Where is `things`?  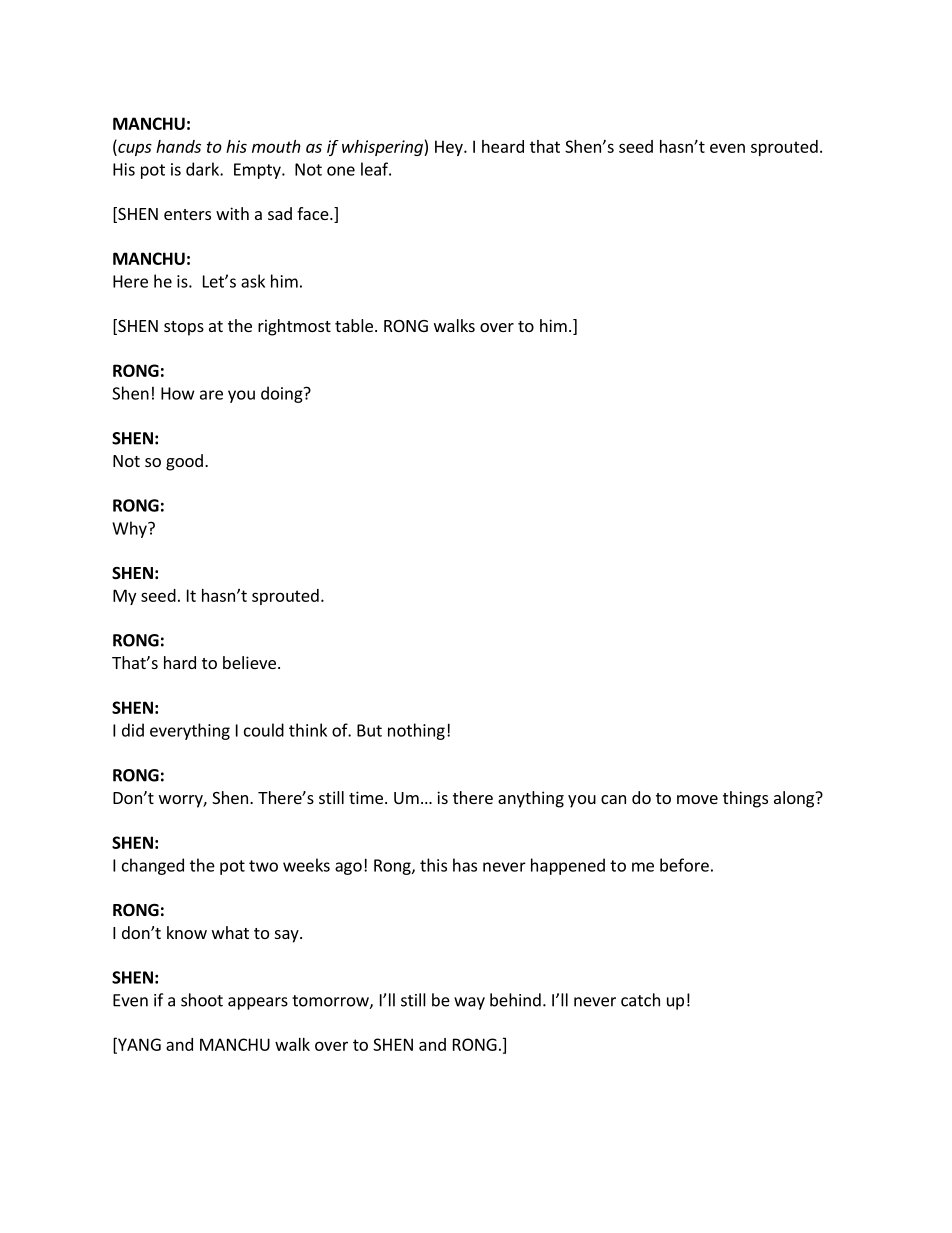
things is located at coordinates (745, 799).
